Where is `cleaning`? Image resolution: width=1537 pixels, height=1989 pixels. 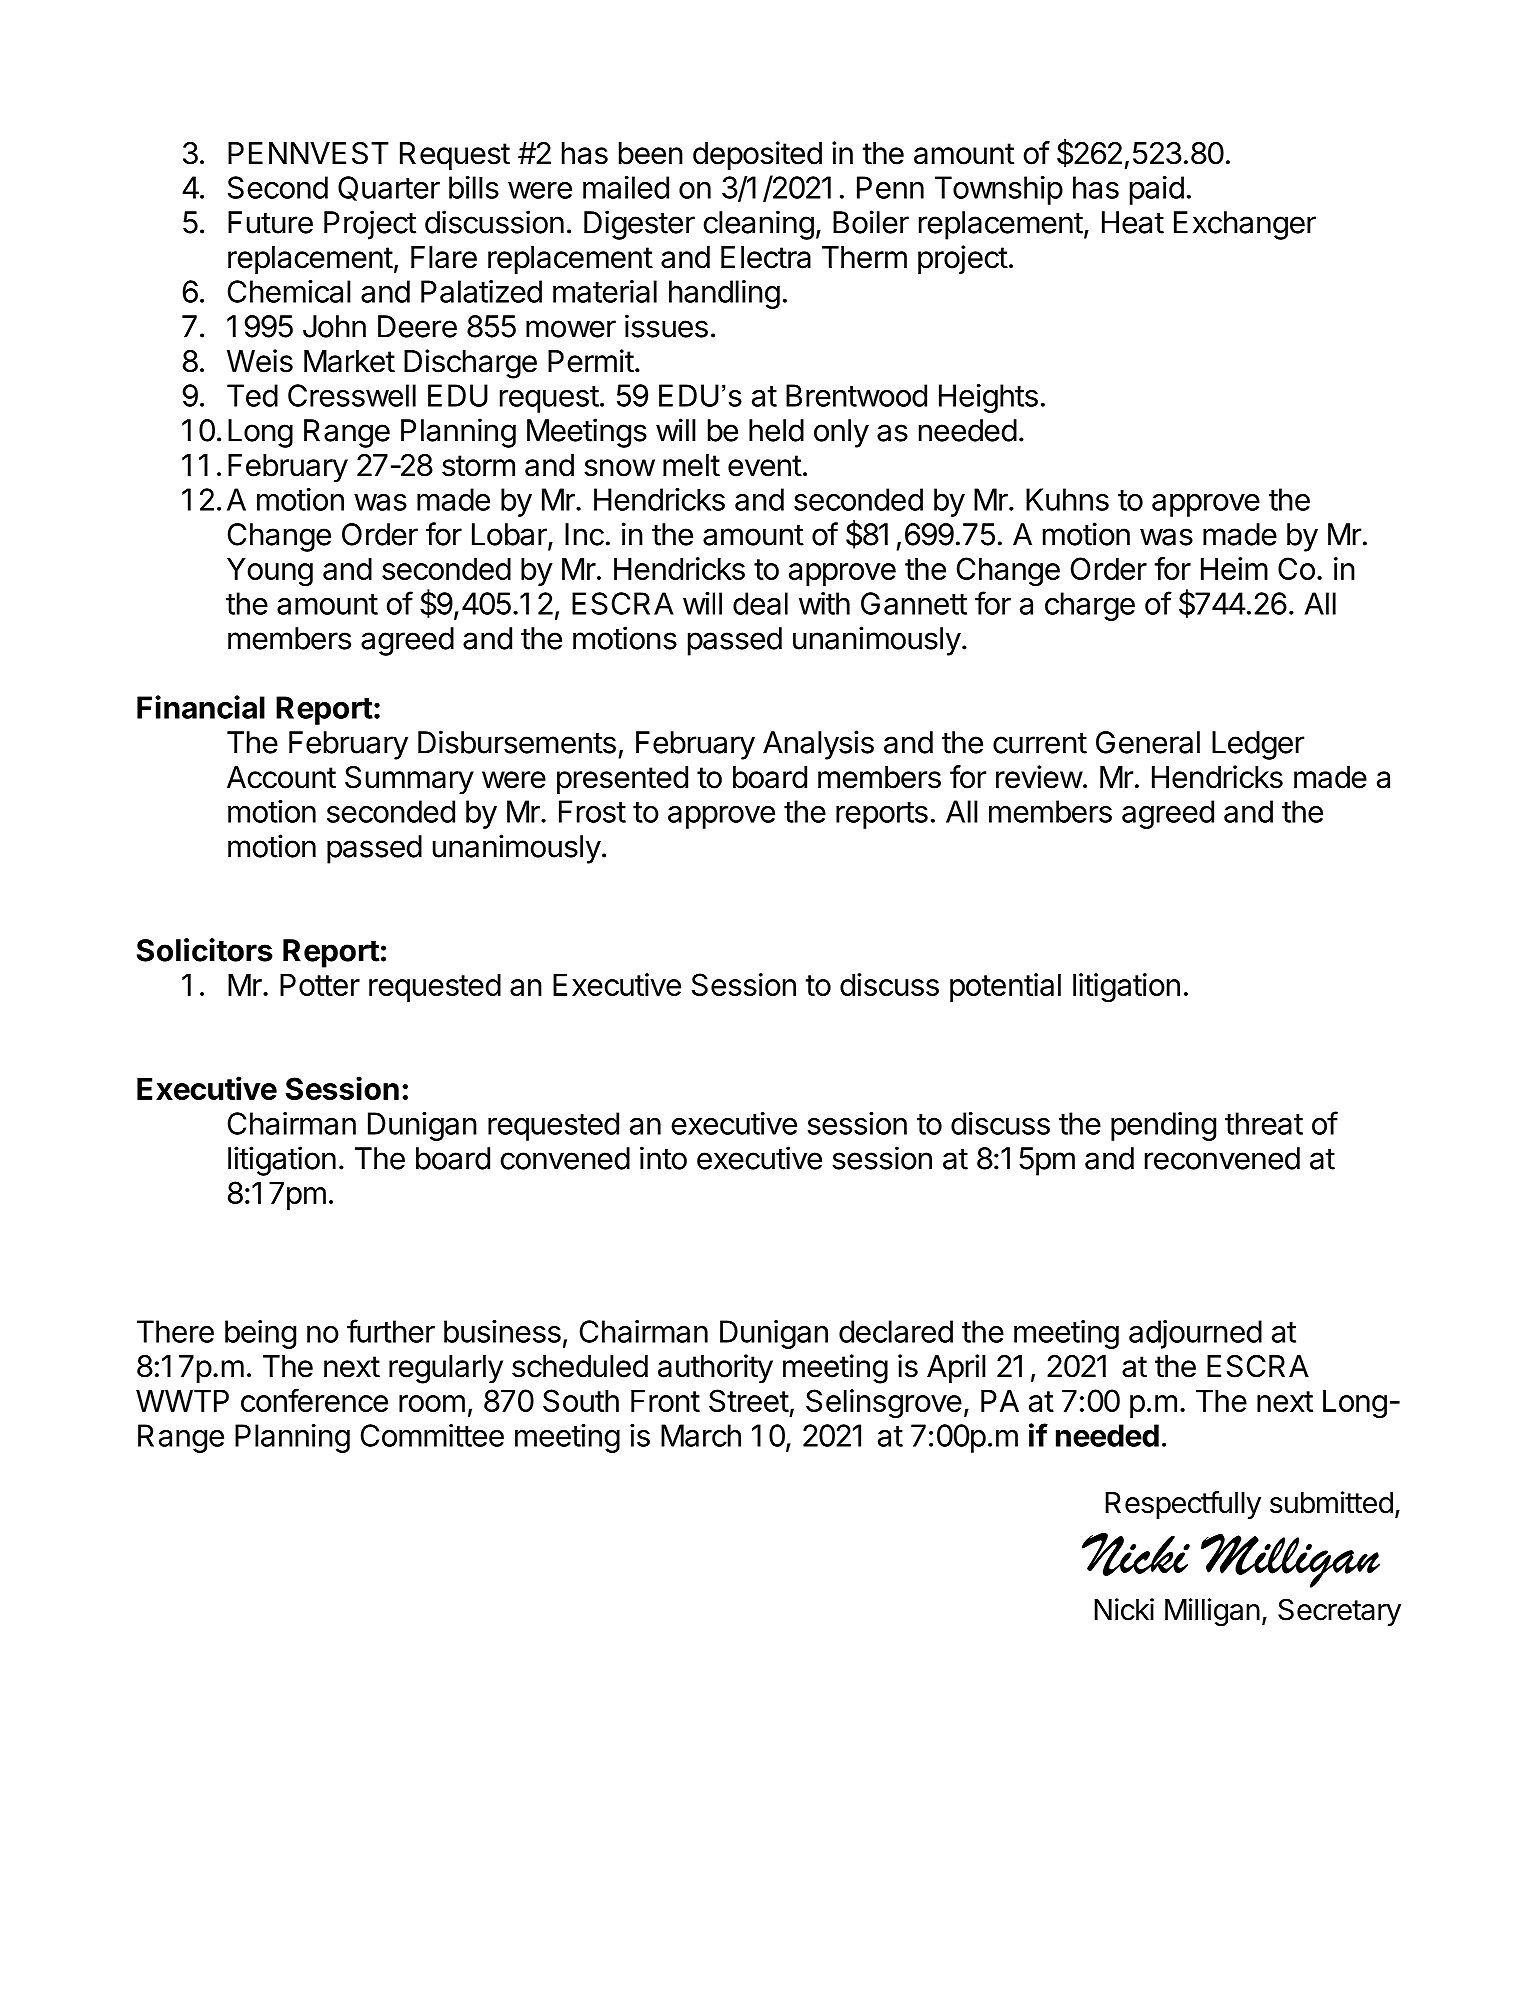 cleaning is located at coordinates (759, 225).
